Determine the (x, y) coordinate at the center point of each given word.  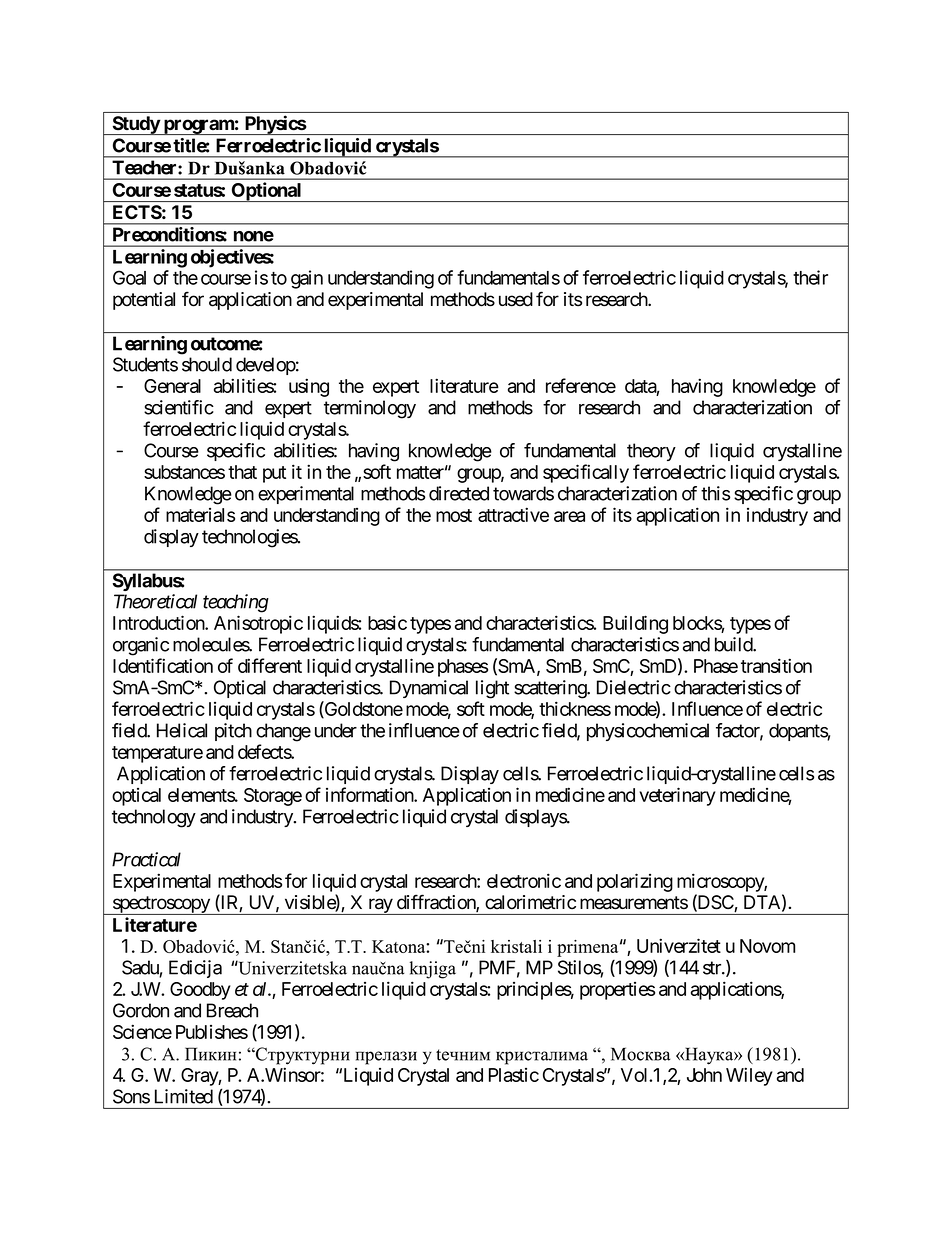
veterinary (677, 796)
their (810, 277)
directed (459, 493)
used (516, 299)
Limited (184, 1096)
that (242, 472)
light (492, 689)
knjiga (433, 970)
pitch (233, 732)
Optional (266, 192)
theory (651, 452)
